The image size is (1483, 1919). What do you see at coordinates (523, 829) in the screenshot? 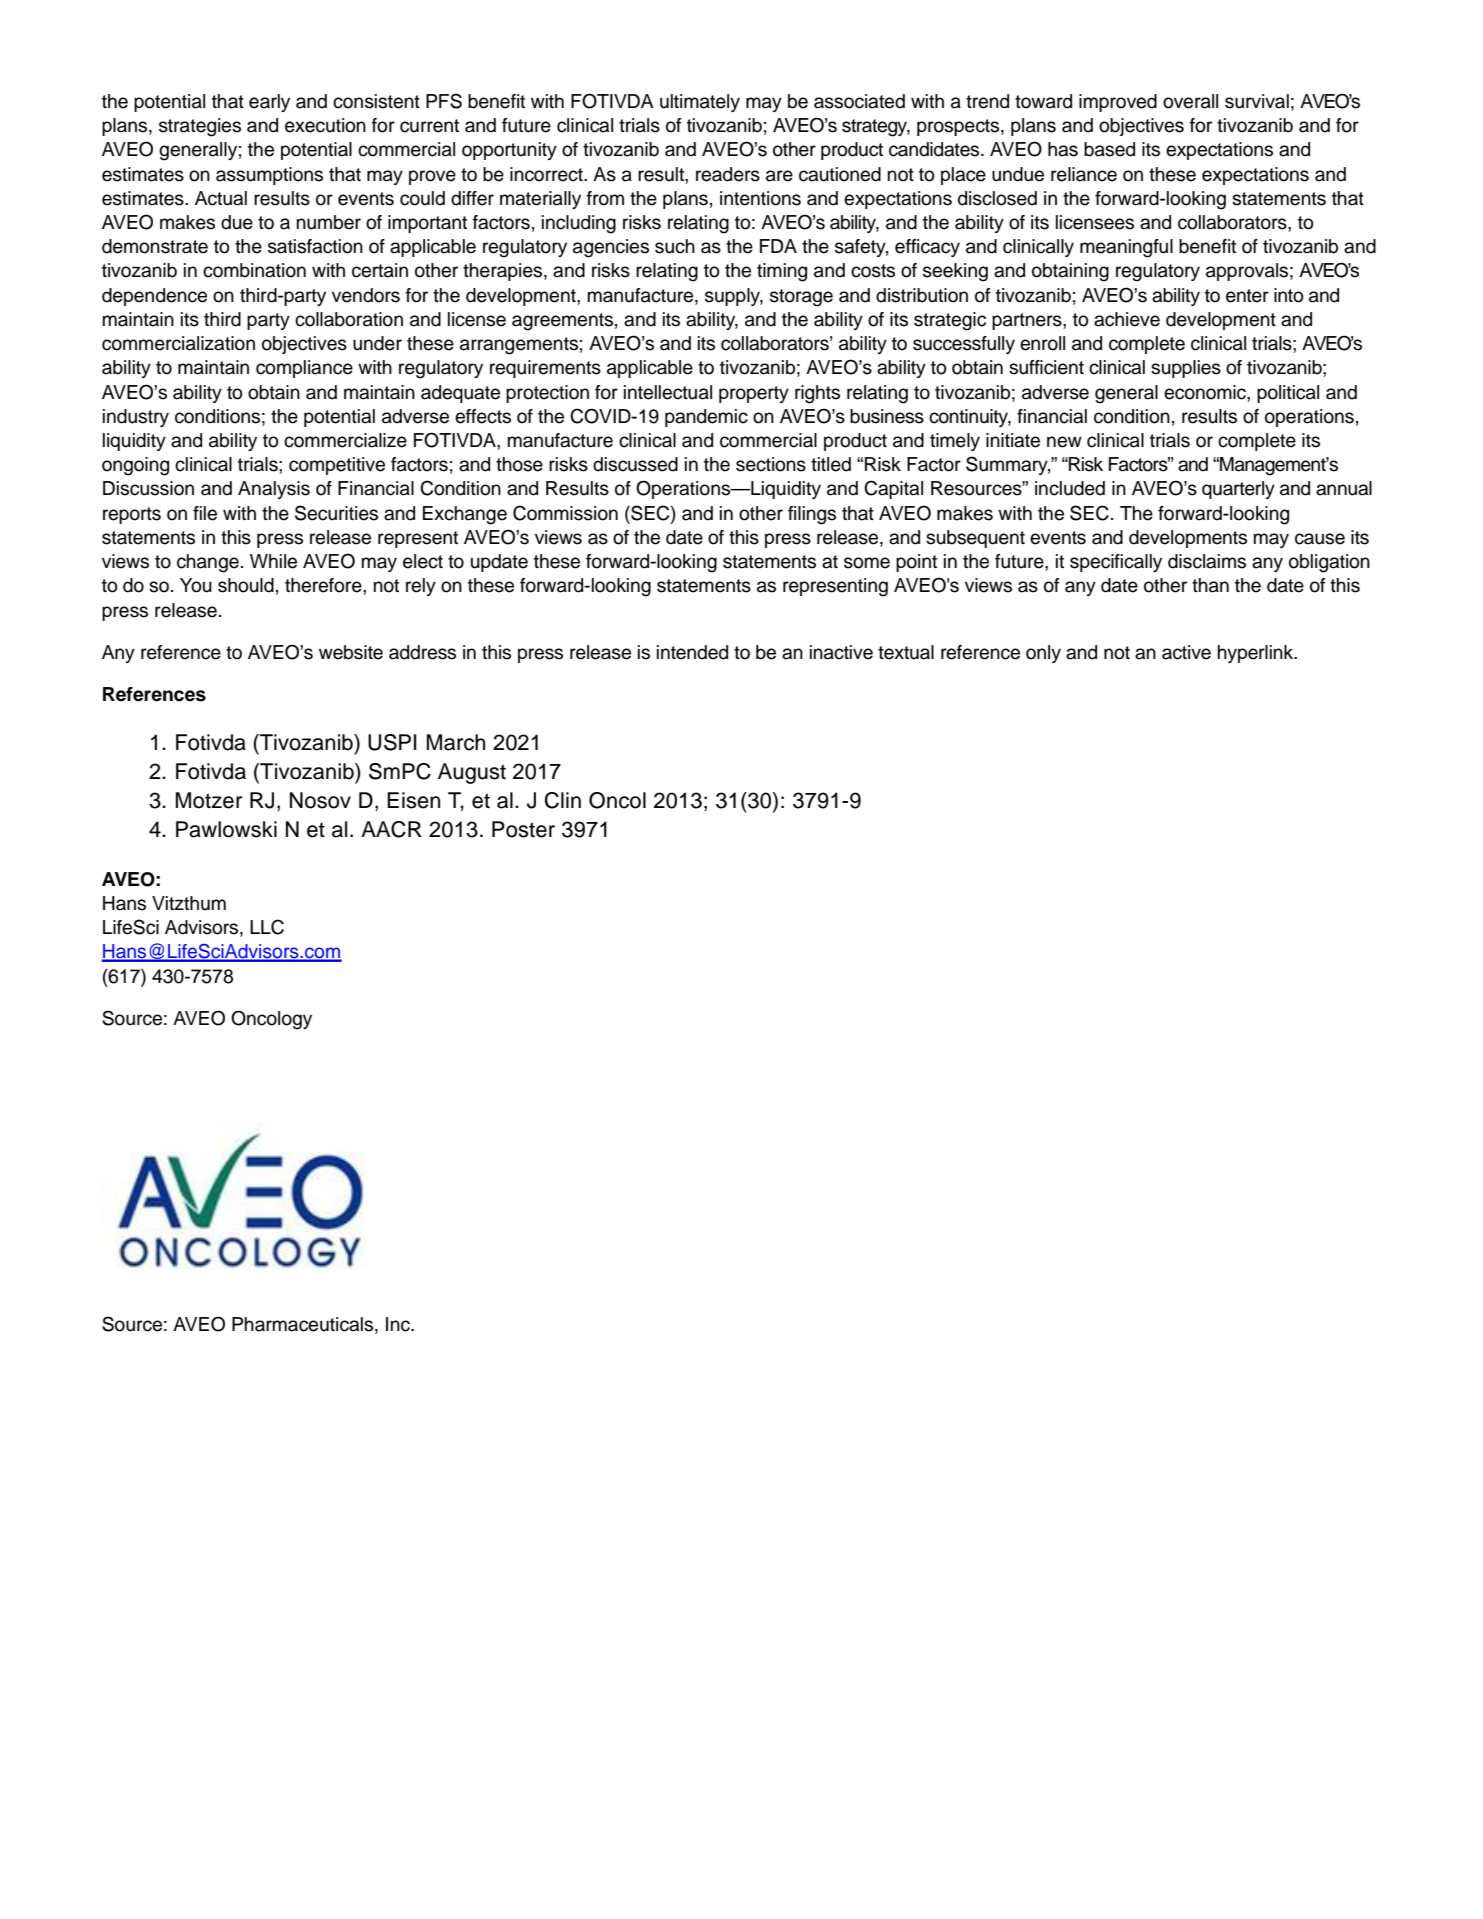
I see `Poster` at bounding box center [523, 829].
